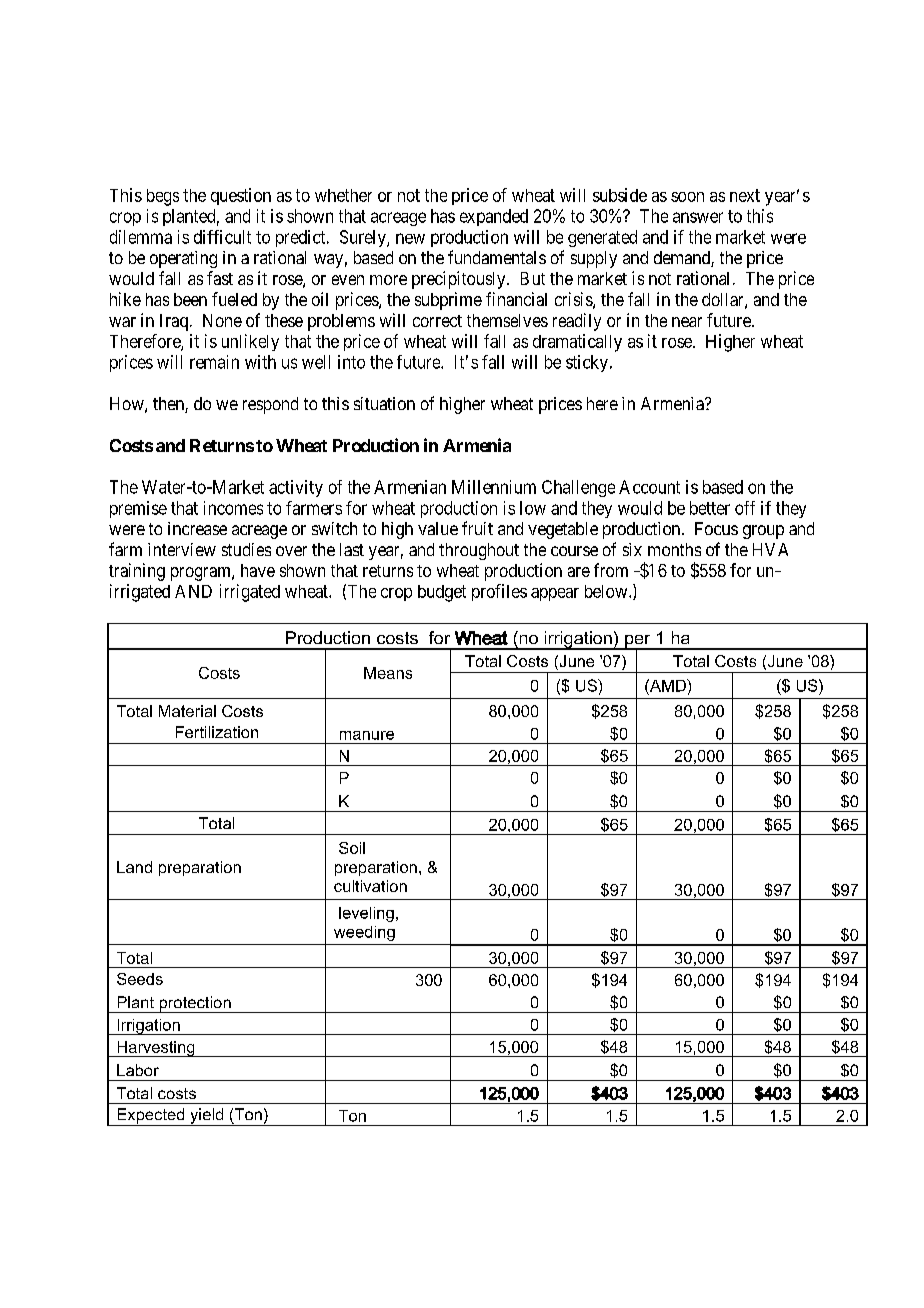 The height and width of the document is (1308, 924). What do you see at coordinates (410, 238) in the document?
I see `new` at bounding box center [410, 238].
